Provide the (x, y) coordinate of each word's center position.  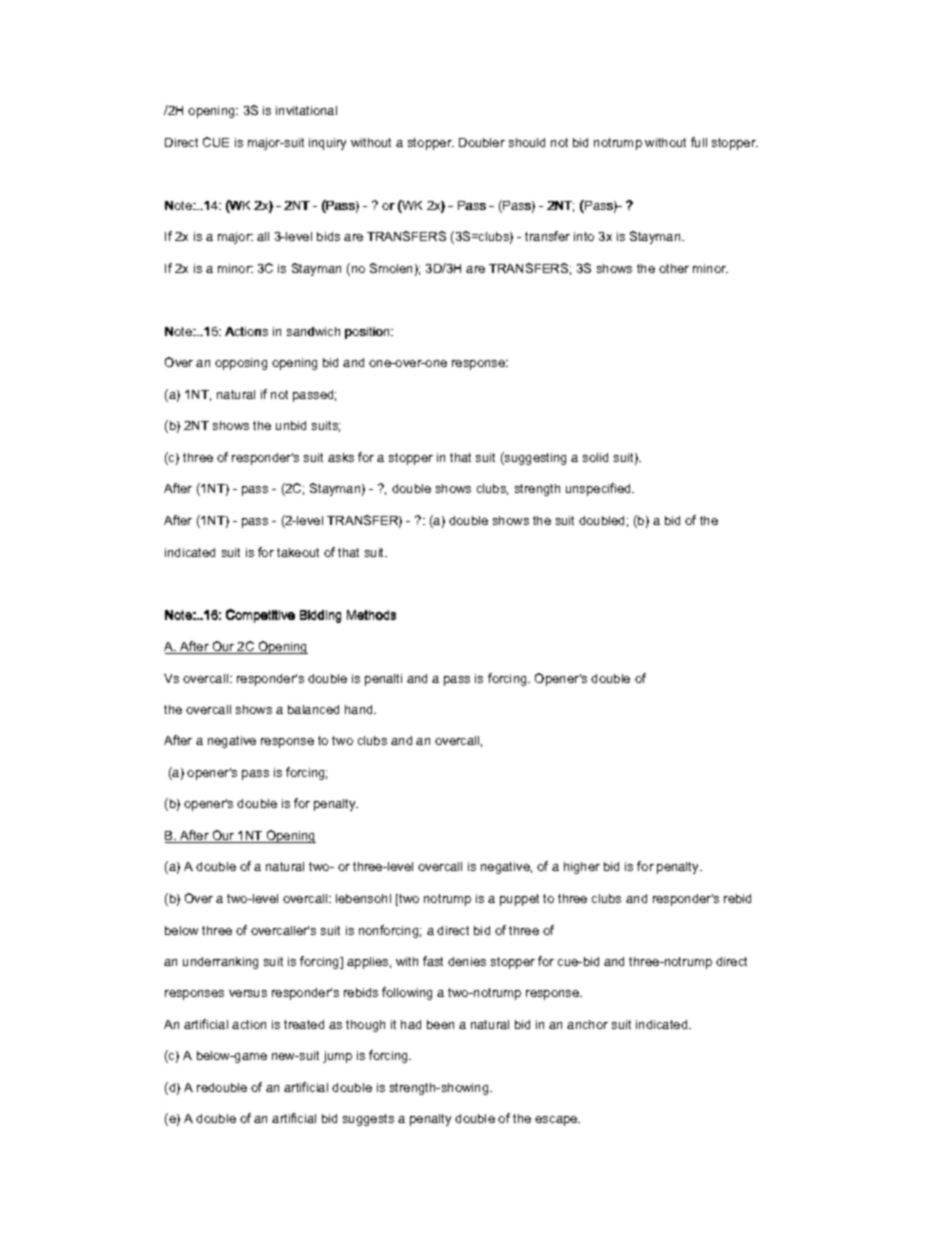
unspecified (599, 489)
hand (360, 709)
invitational (306, 110)
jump (337, 1057)
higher (582, 868)
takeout (298, 552)
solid (595, 457)
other (674, 268)
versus (248, 993)
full (699, 142)
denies (467, 961)
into (584, 236)
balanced (313, 709)
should (527, 142)
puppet (519, 900)
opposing (241, 364)
